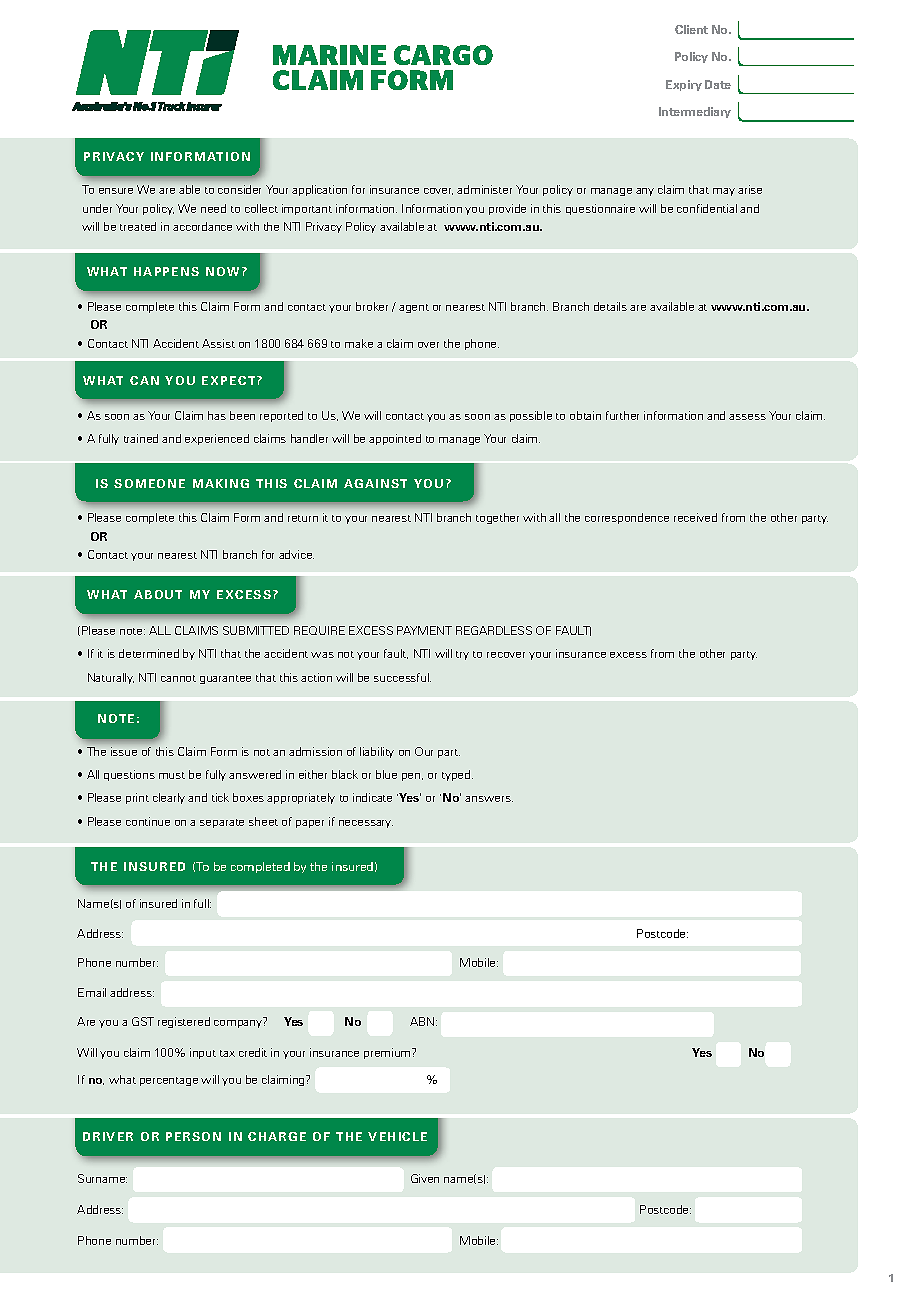 The height and width of the page is (1308, 924). I want to click on CARGO, so click(443, 55).
